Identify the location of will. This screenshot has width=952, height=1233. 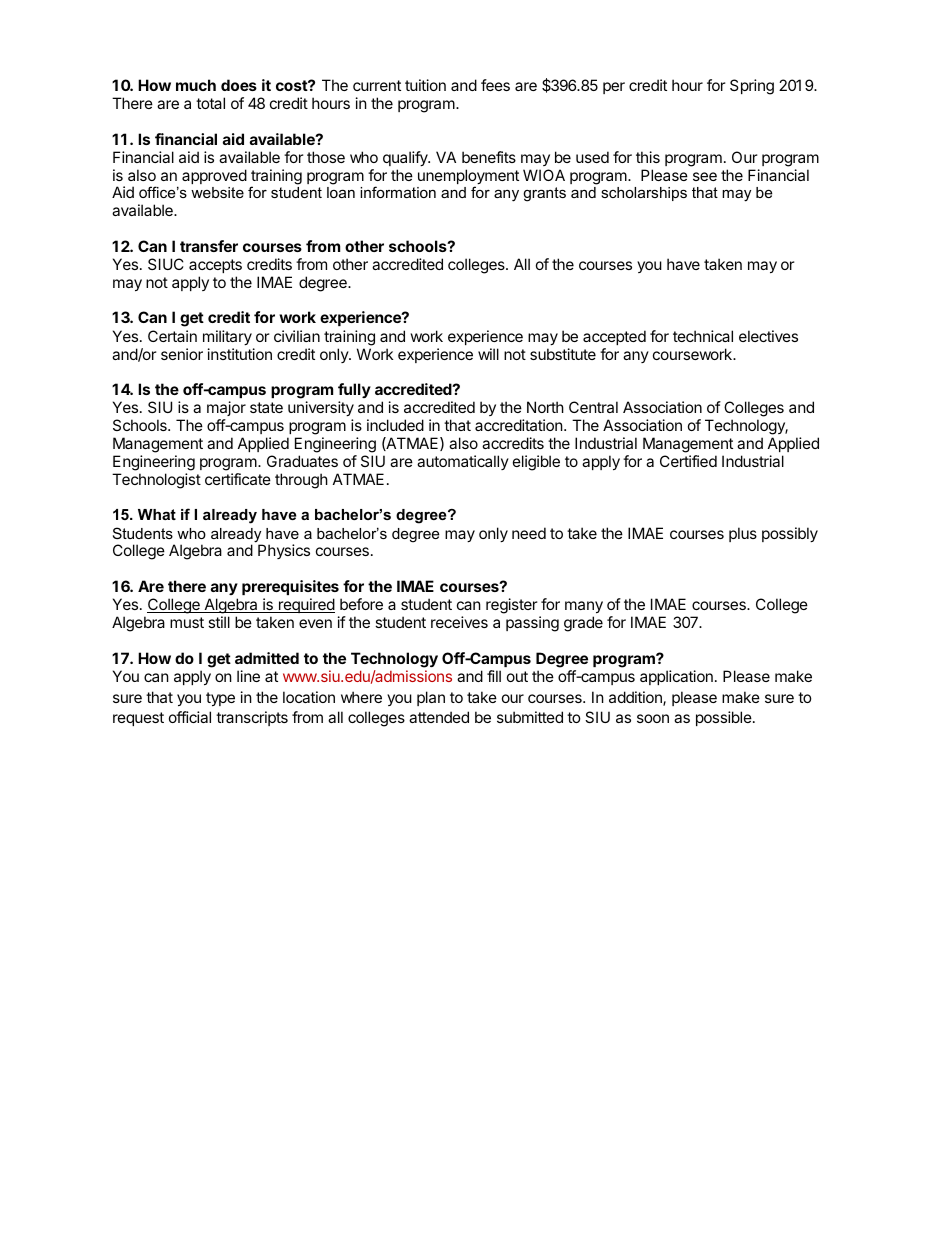
(488, 354).
